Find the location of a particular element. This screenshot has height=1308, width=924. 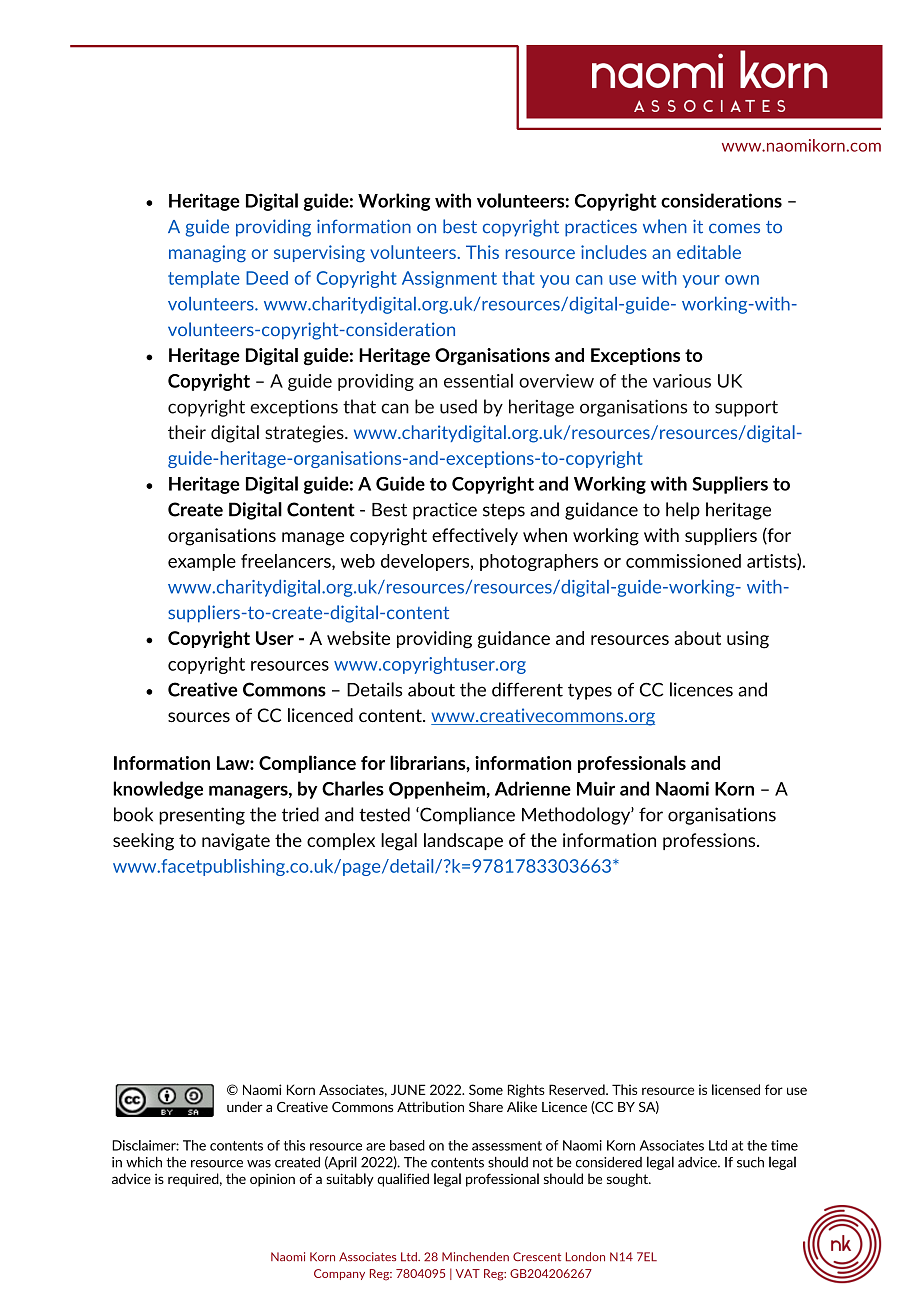

Assignment is located at coordinates (449, 279).
